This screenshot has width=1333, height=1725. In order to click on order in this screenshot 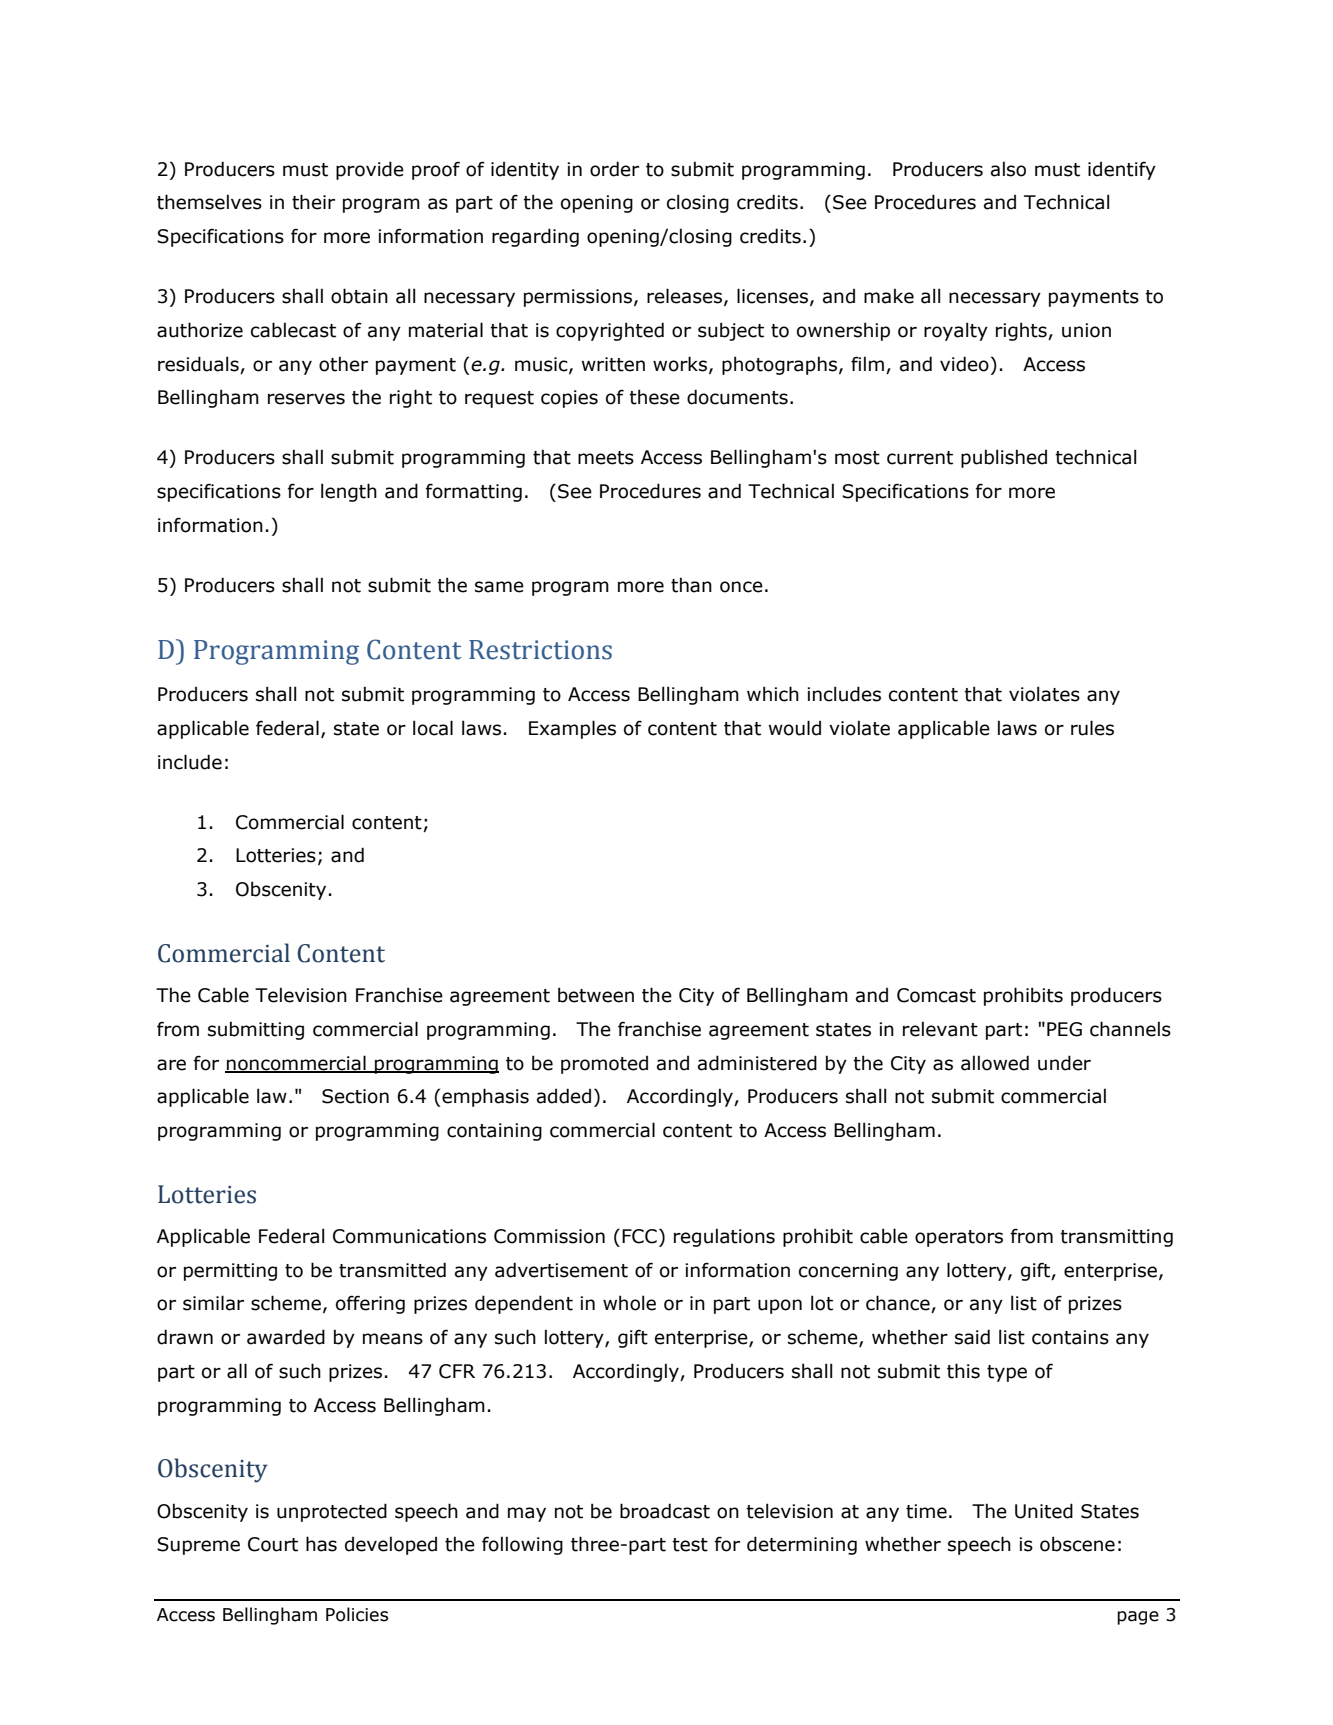, I will do `click(614, 169)`.
